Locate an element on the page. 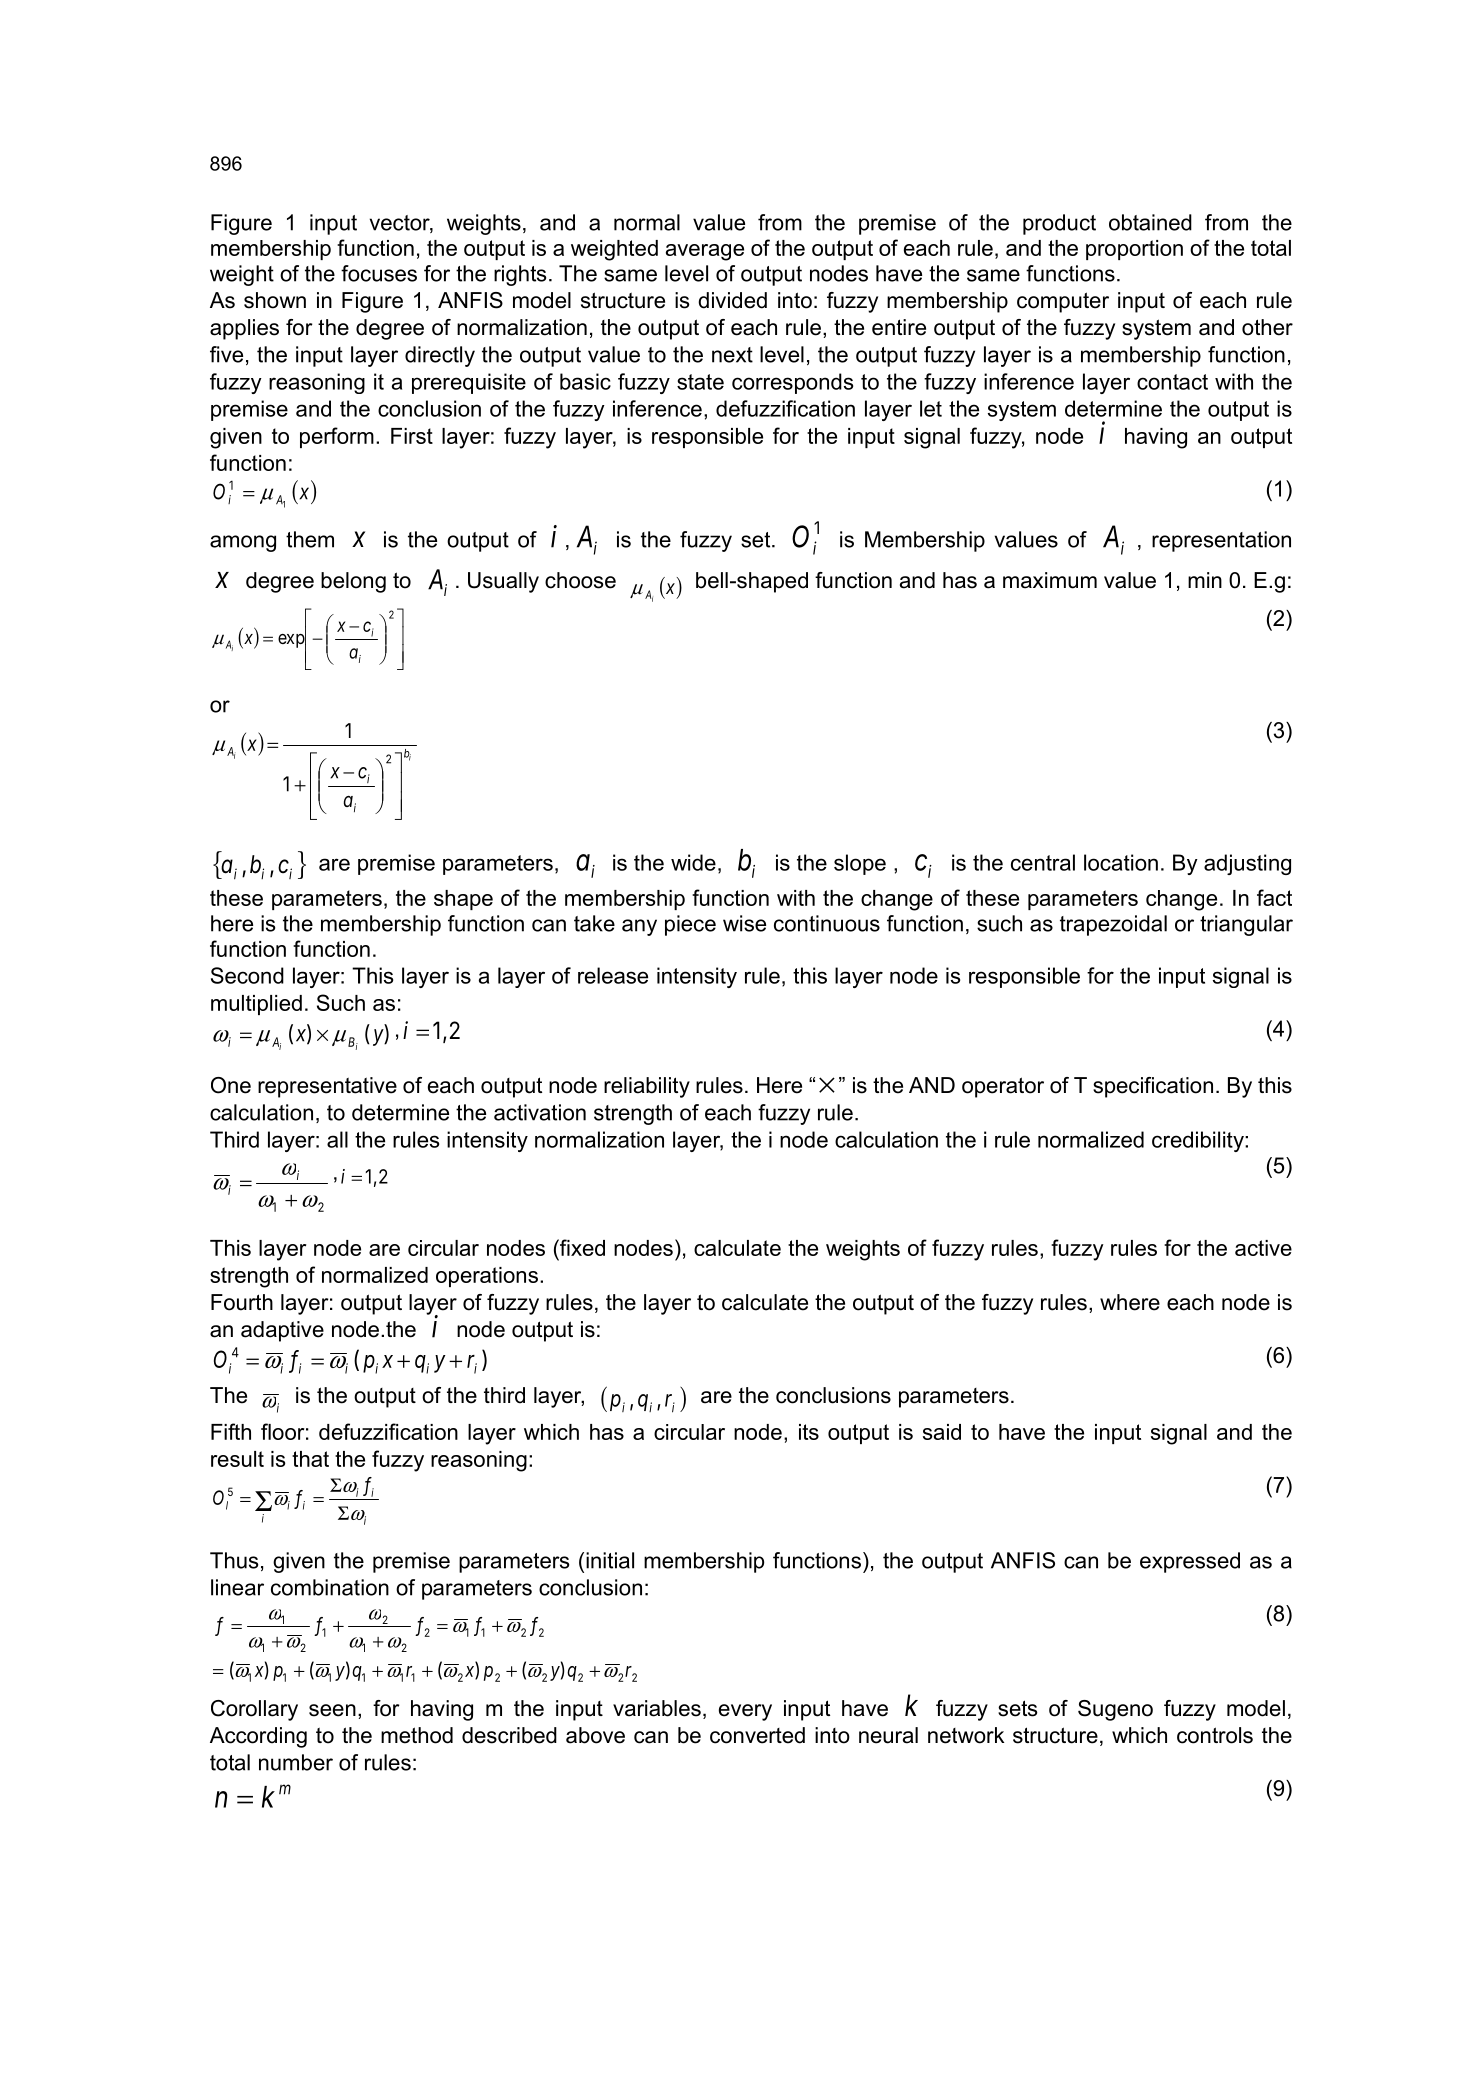 The width and height of the document is (1467, 2076). fixed is located at coordinates (581, 1247).
